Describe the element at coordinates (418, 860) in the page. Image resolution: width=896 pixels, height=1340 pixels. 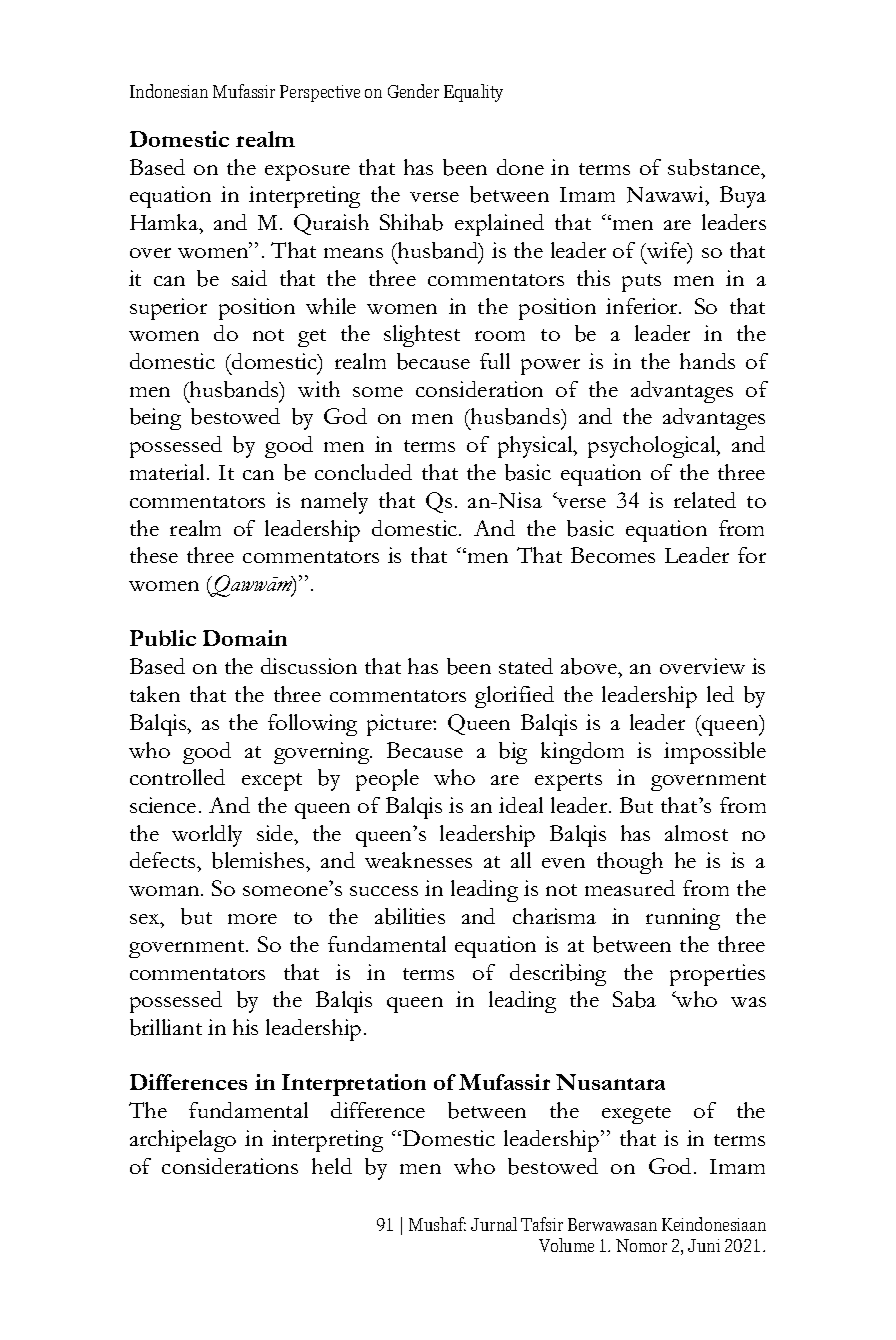
I see `weaknesses` at that location.
